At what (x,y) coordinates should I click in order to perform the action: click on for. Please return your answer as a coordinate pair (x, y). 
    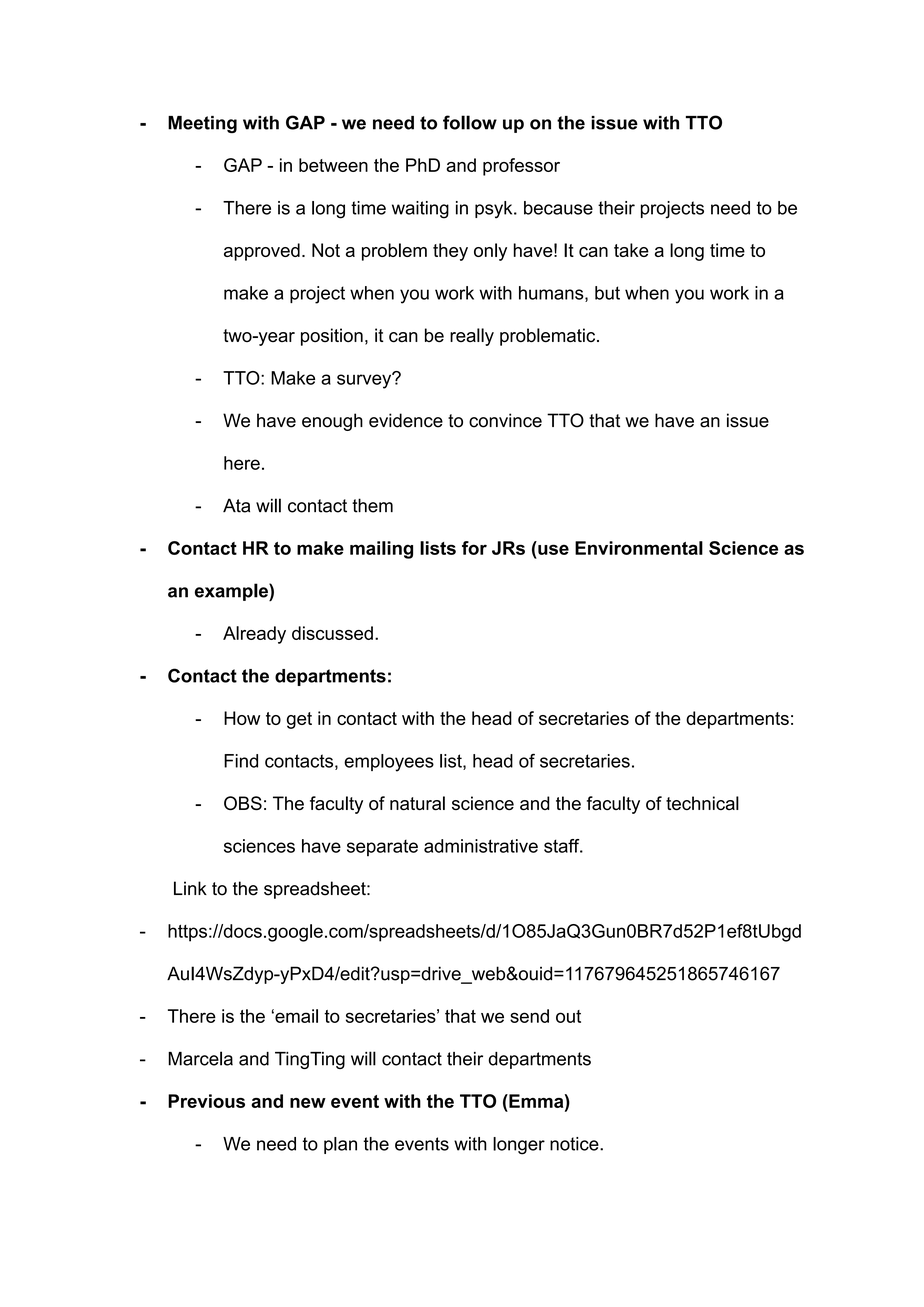
    Looking at the image, I should click on (474, 548).
